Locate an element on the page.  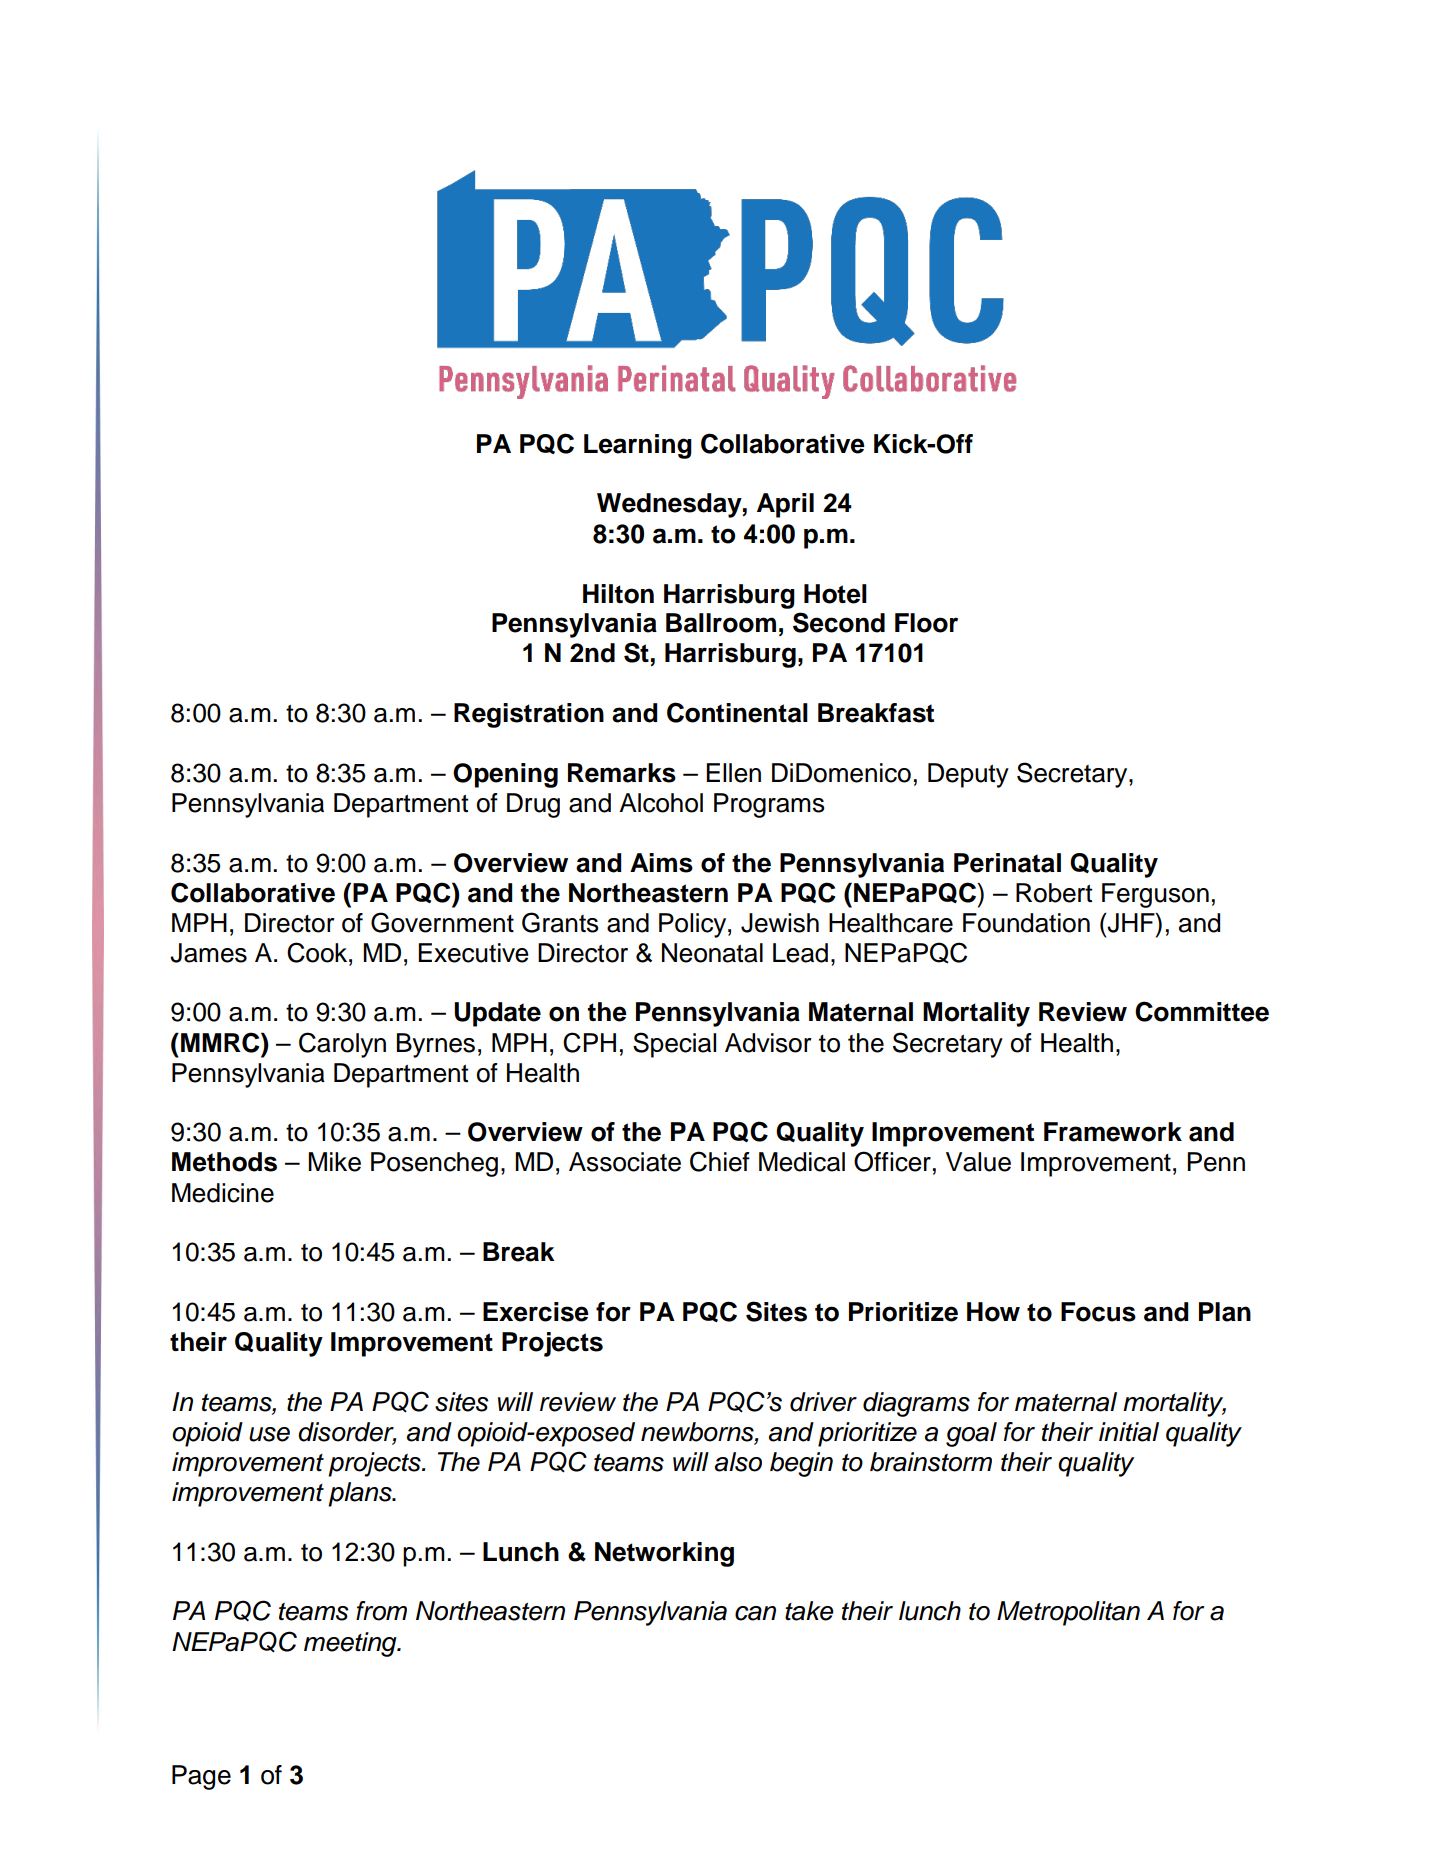
Floor is located at coordinates (926, 623).
